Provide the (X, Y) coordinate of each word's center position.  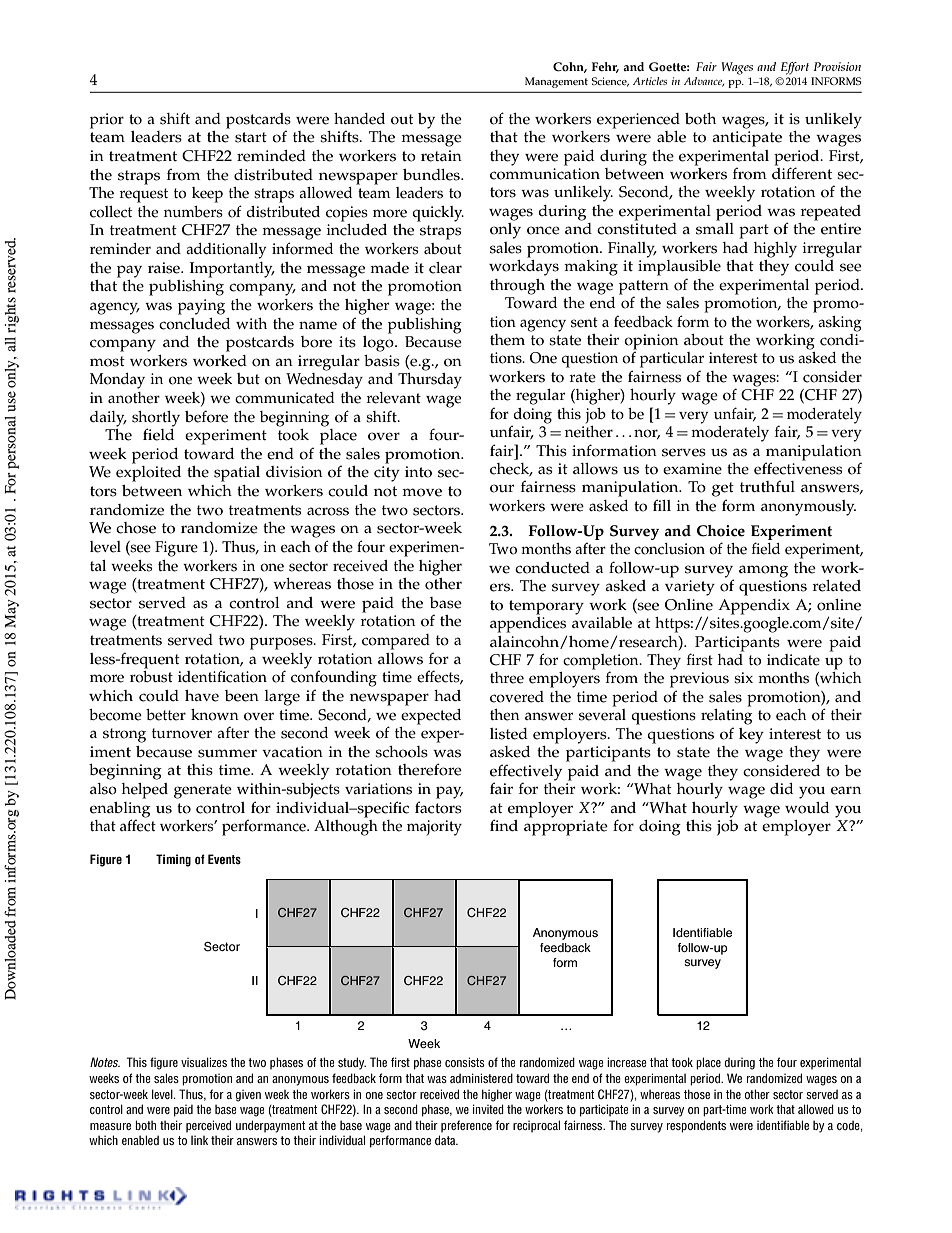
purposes (282, 643)
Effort (795, 68)
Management (556, 82)
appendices (528, 623)
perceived (208, 1126)
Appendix (754, 607)
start (251, 137)
